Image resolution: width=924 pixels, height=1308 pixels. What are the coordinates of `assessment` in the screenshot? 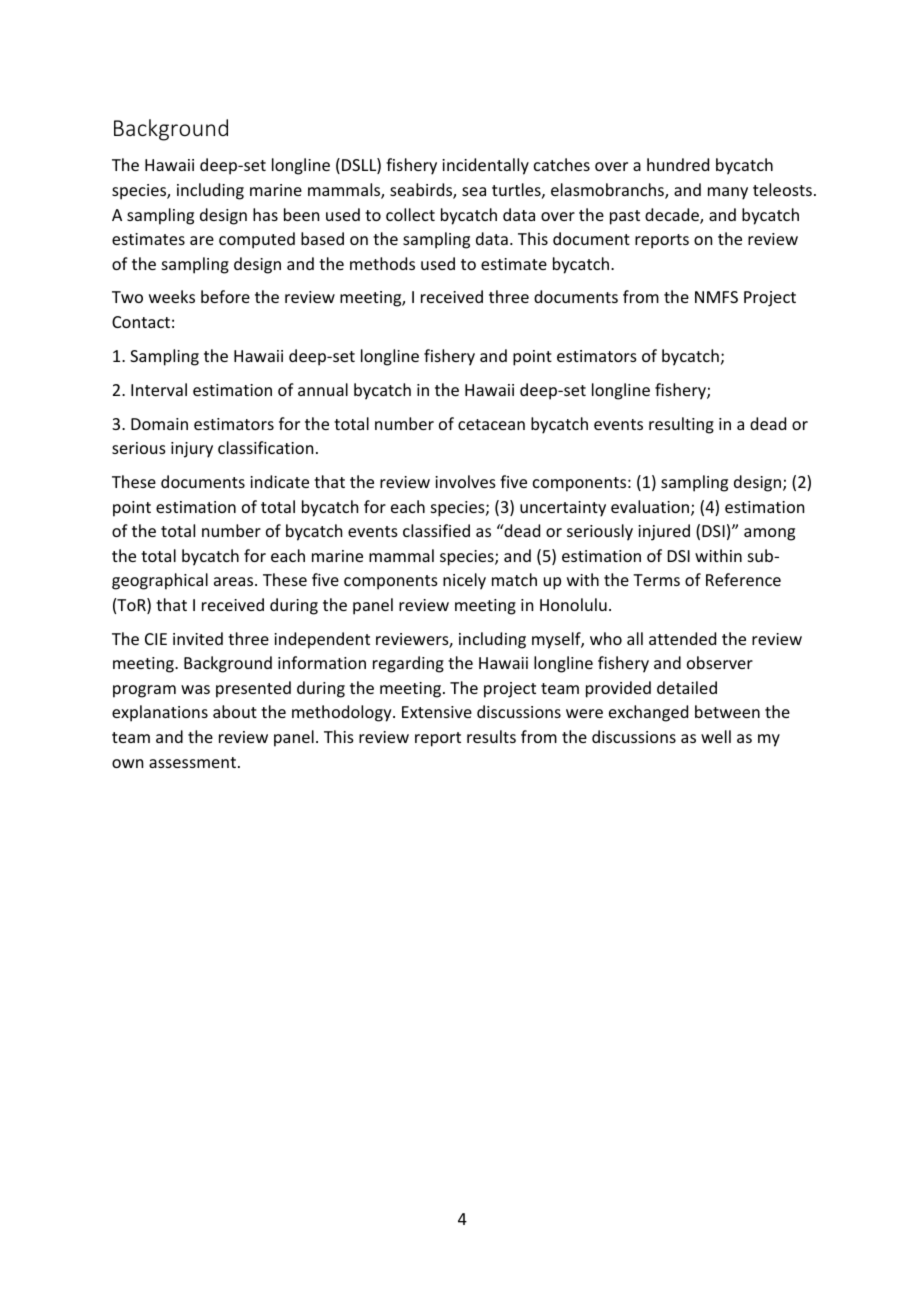 It's located at (192, 762).
